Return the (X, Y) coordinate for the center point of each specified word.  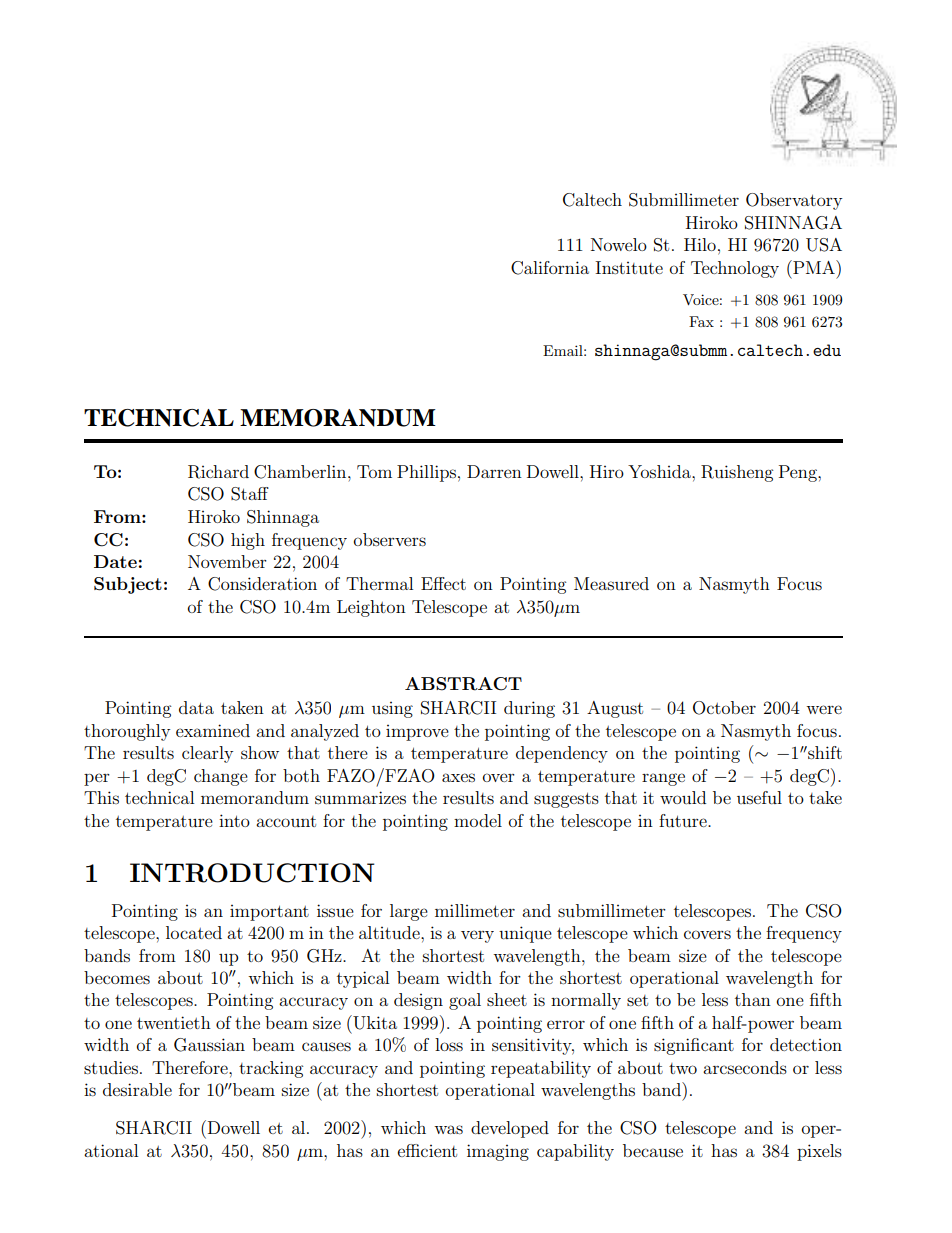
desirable (137, 1089)
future (684, 820)
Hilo (700, 244)
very (477, 936)
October (724, 708)
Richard (218, 472)
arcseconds (745, 1067)
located (194, 932)
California (550, 268)
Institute (629, 267)
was (448, 1129)
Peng (799, 473)
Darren (494, 471)
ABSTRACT (463, 684)
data (196, 707)
